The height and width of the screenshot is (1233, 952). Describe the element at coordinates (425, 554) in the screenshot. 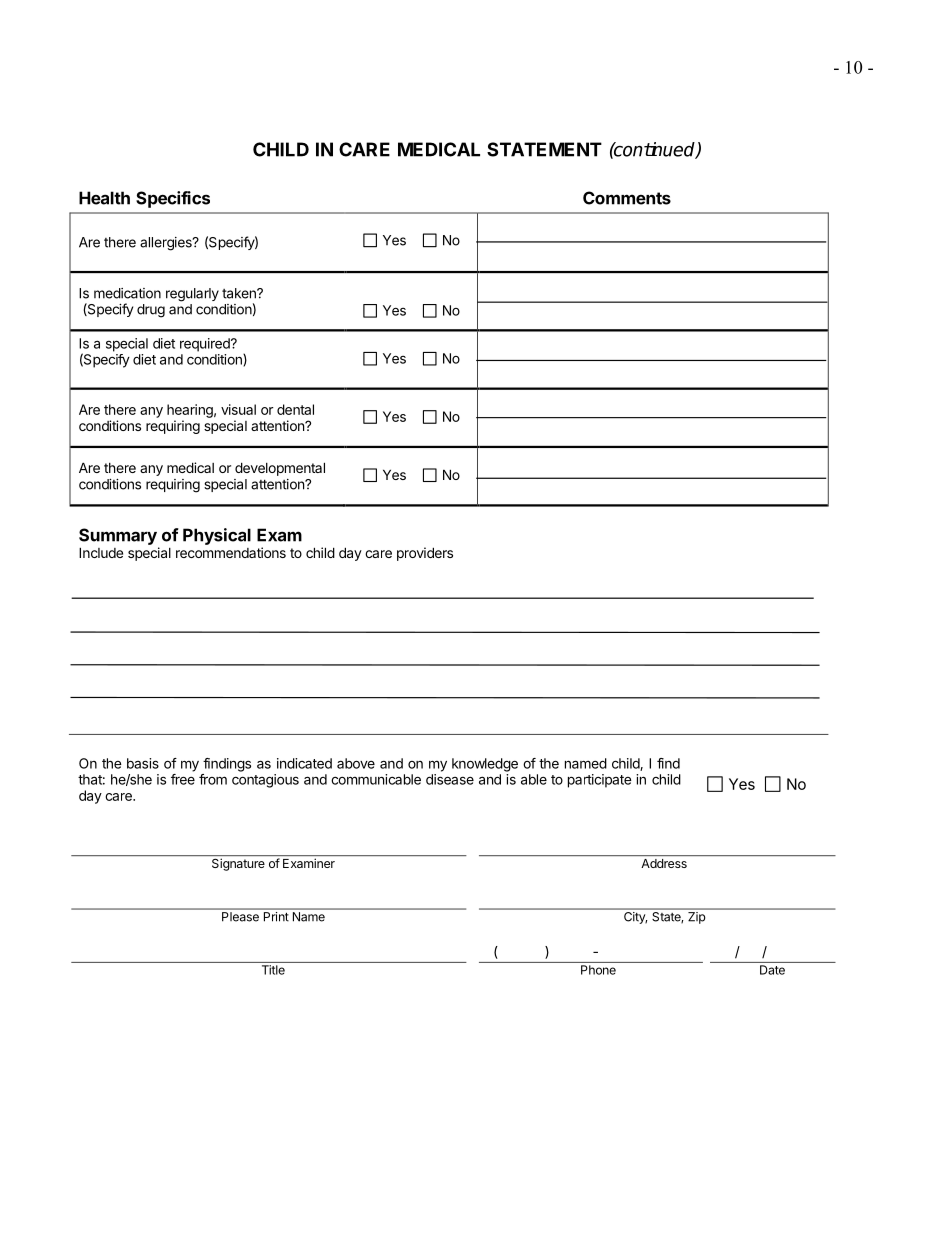

I see `providers` at that location.
